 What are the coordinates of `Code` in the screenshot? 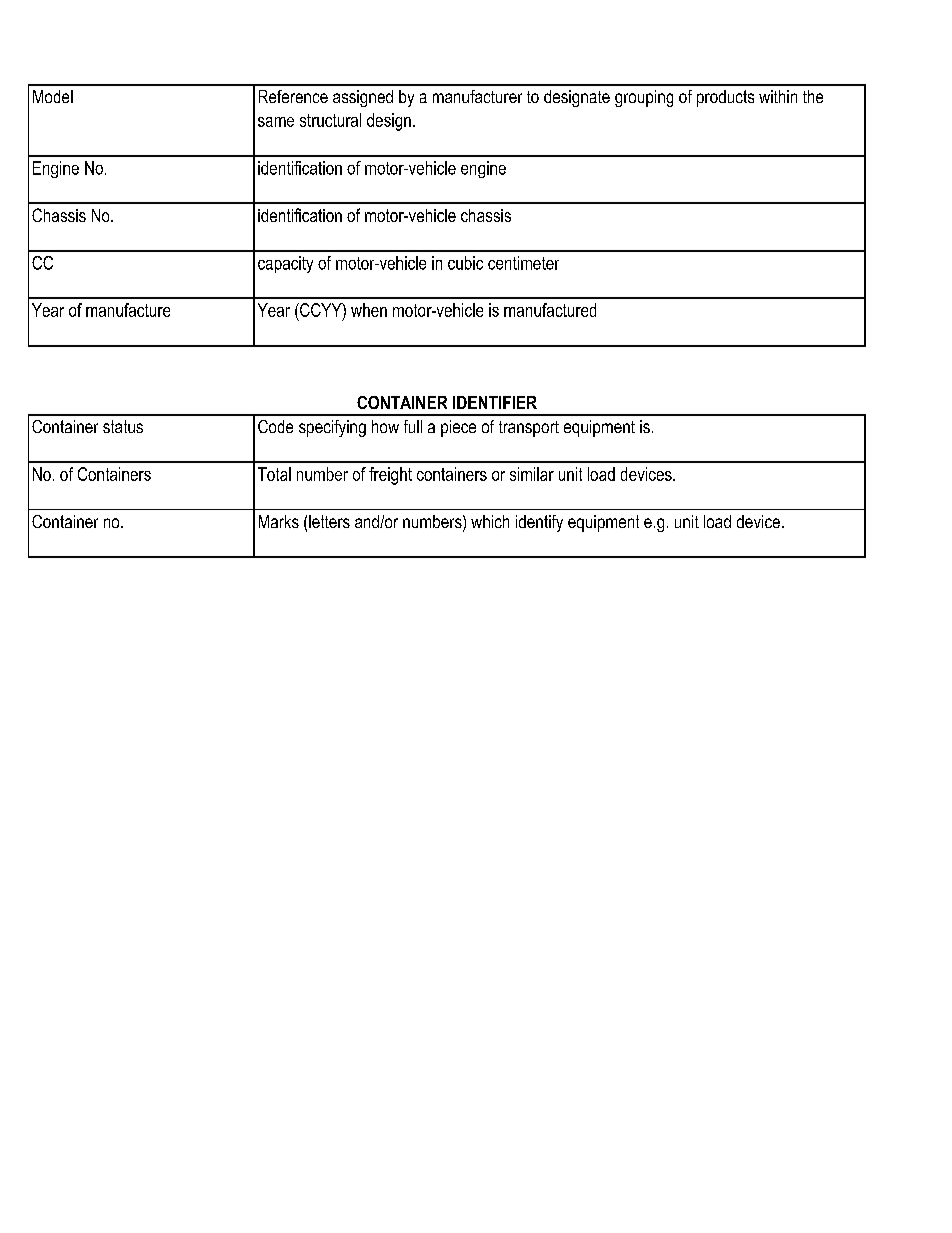 It's located at (275, 426).
